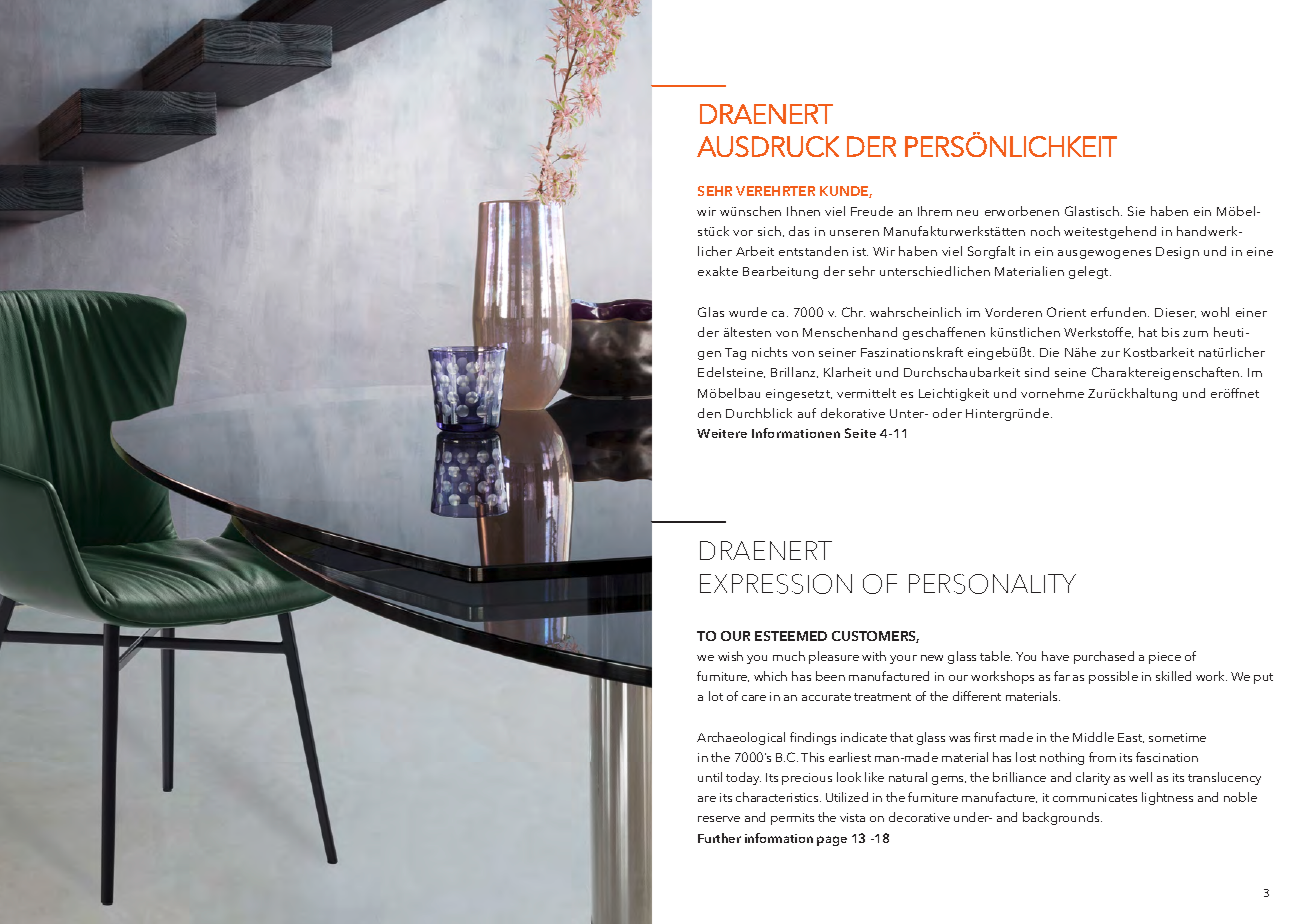 This screenshot has width=1303, height=924. What do you see at coordinates (776, 584) in the screenshot?
I see `EXPRESSION` at bounding box center [776, 584].
